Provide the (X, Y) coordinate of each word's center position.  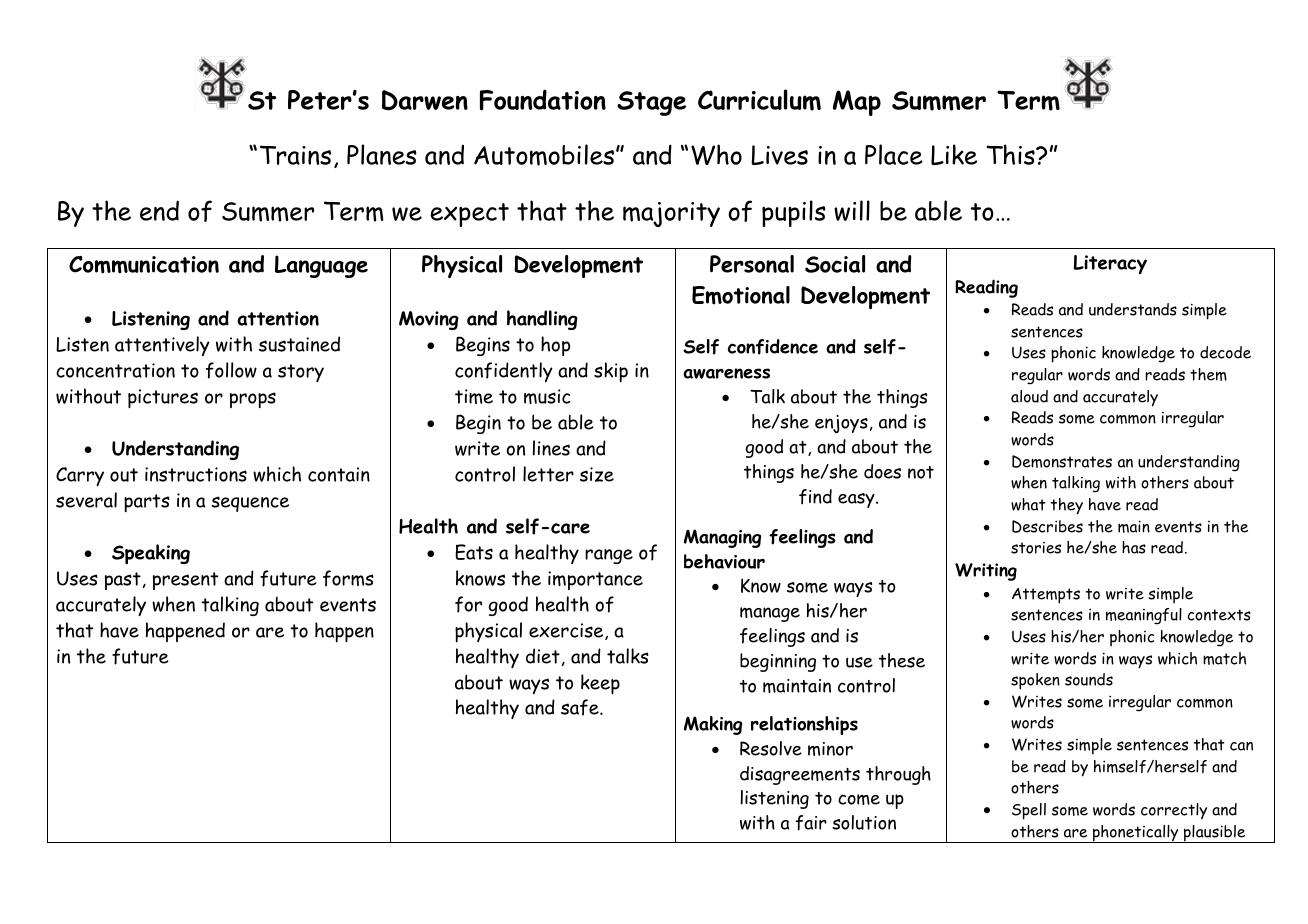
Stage (651, 103)
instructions (196, 474)
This (1011, 154)
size (597, 474)
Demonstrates (1062, 461)
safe (581, 707)
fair (811, 823)
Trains (295, 155)
